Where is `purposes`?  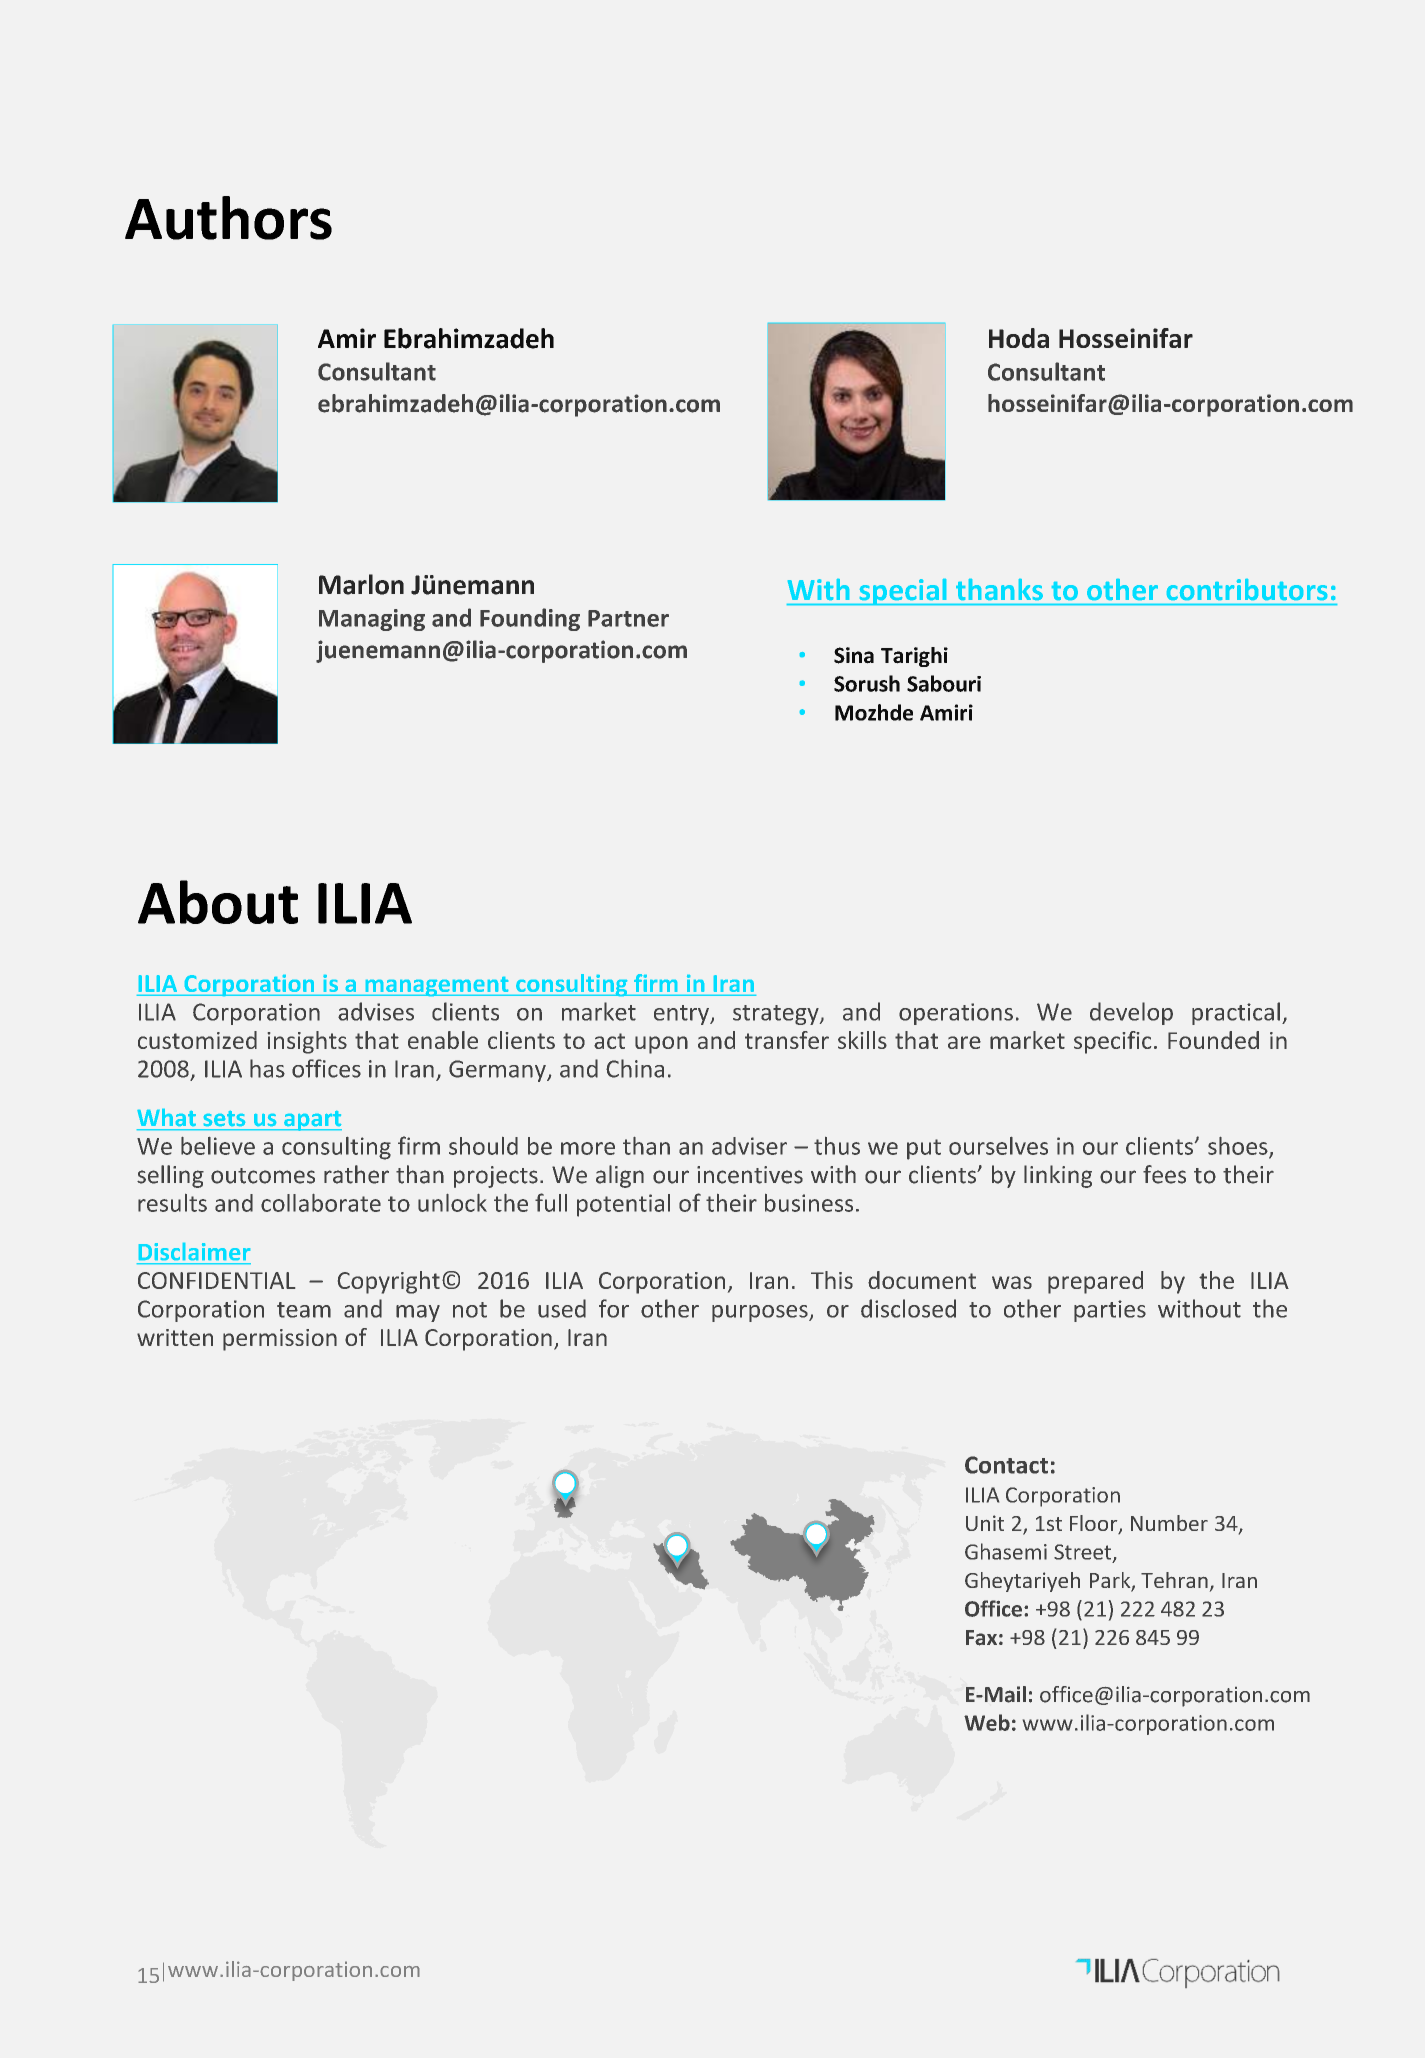
purposes is located at coordinates (761, 1313).
